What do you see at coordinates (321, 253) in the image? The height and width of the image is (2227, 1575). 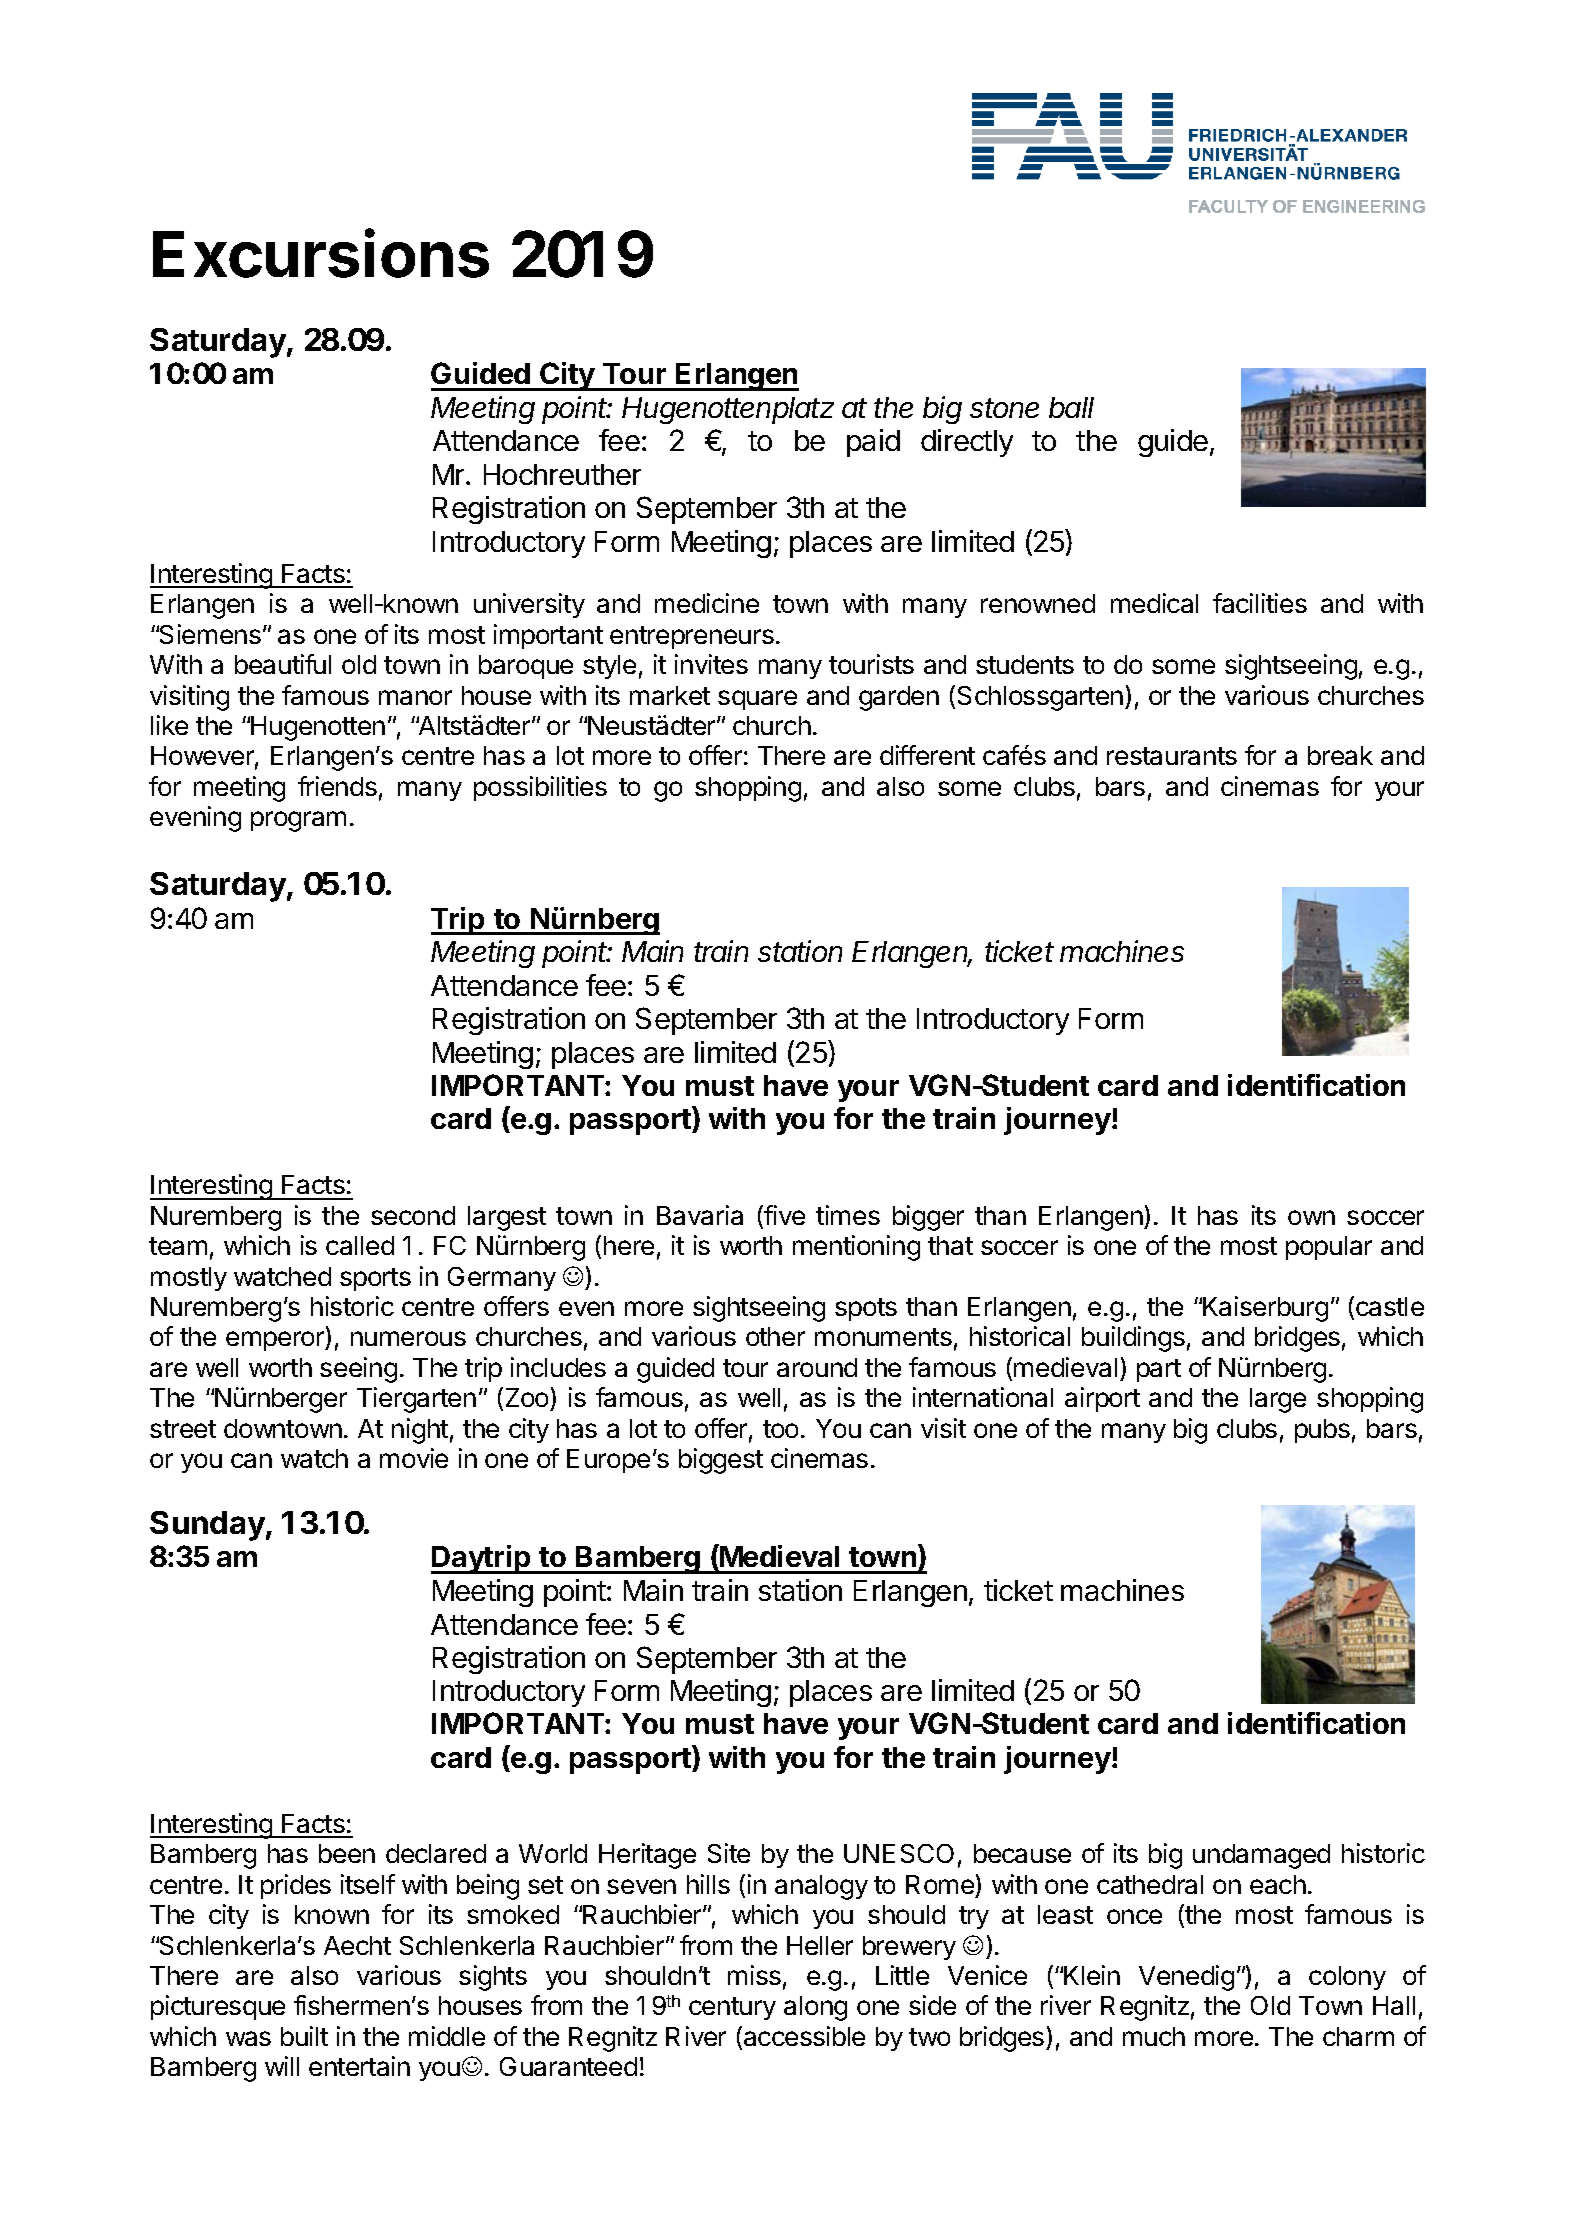 I see `Excursions` at bounding box center [321, 253].
